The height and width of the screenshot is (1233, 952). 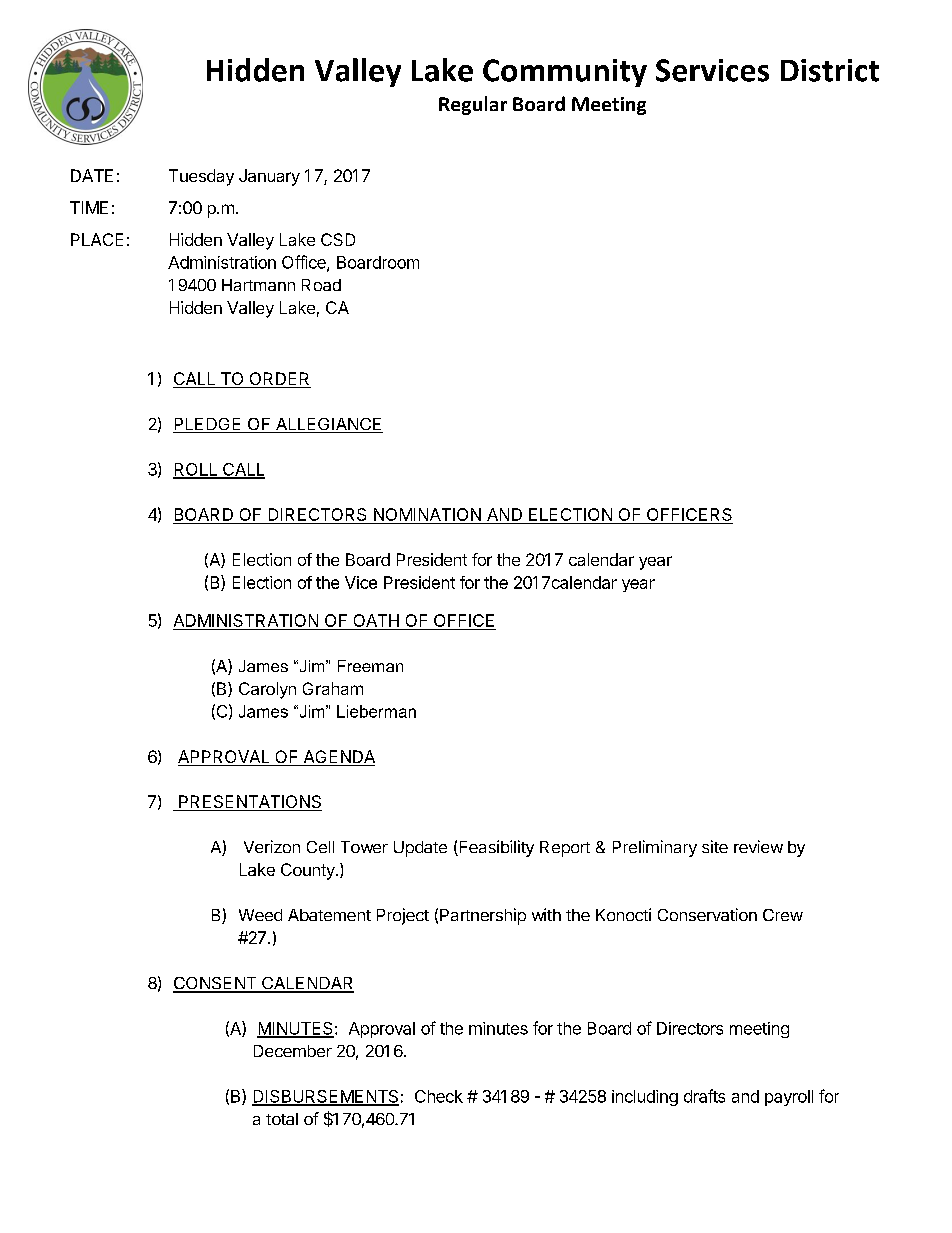 I want to click on site, so click(x=715, y=846).
